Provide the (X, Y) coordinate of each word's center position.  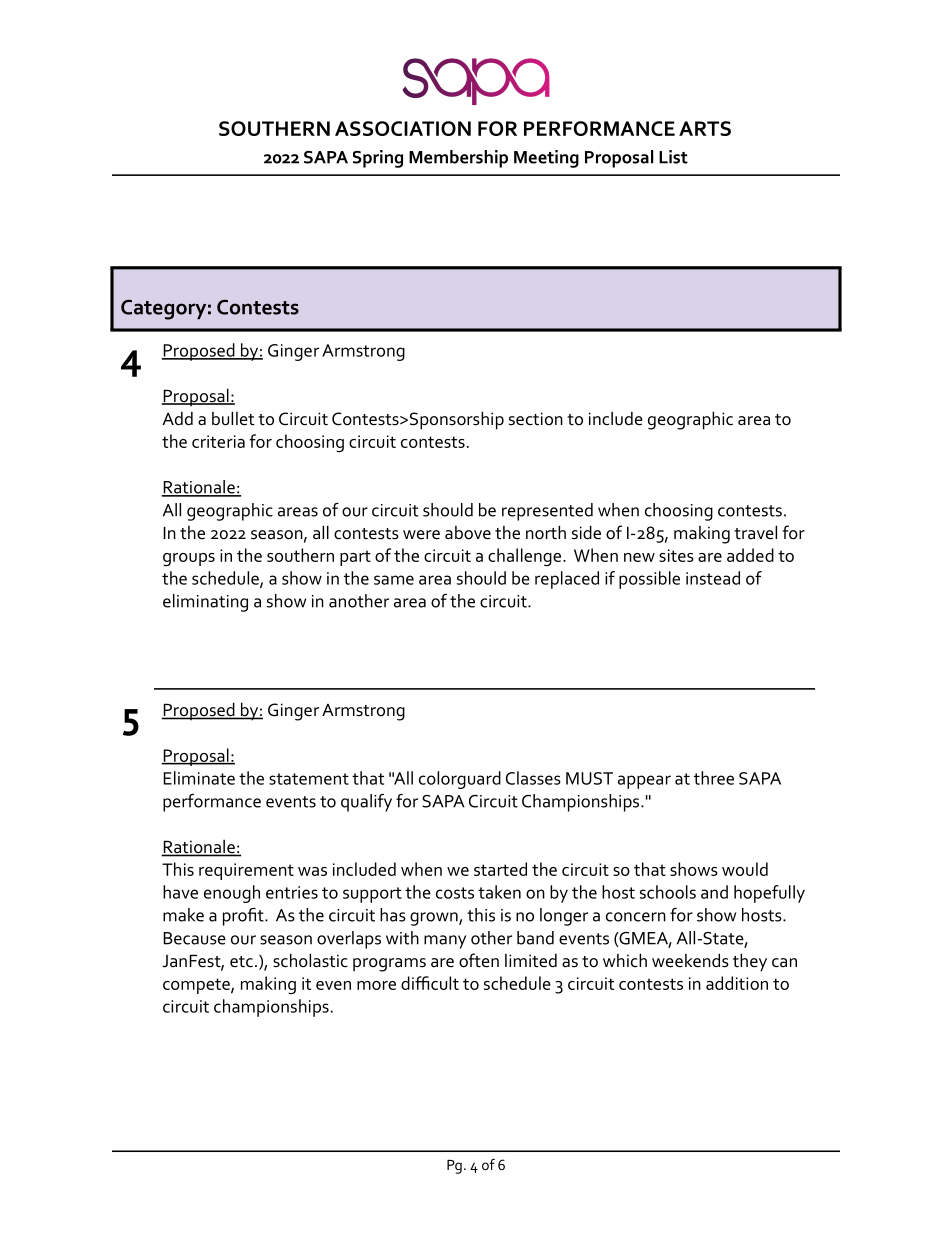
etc (241, 962)
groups (189, 559)
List (673, 157)
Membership (458, 159)
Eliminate (199, 778)
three (714, 778)
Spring (378, 159)
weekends (690, 960)
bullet (233, 418)
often (479, 960)
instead (713, 578)
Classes (533, 778)
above (468, 533)
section (536, 419)
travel (755, 532)
